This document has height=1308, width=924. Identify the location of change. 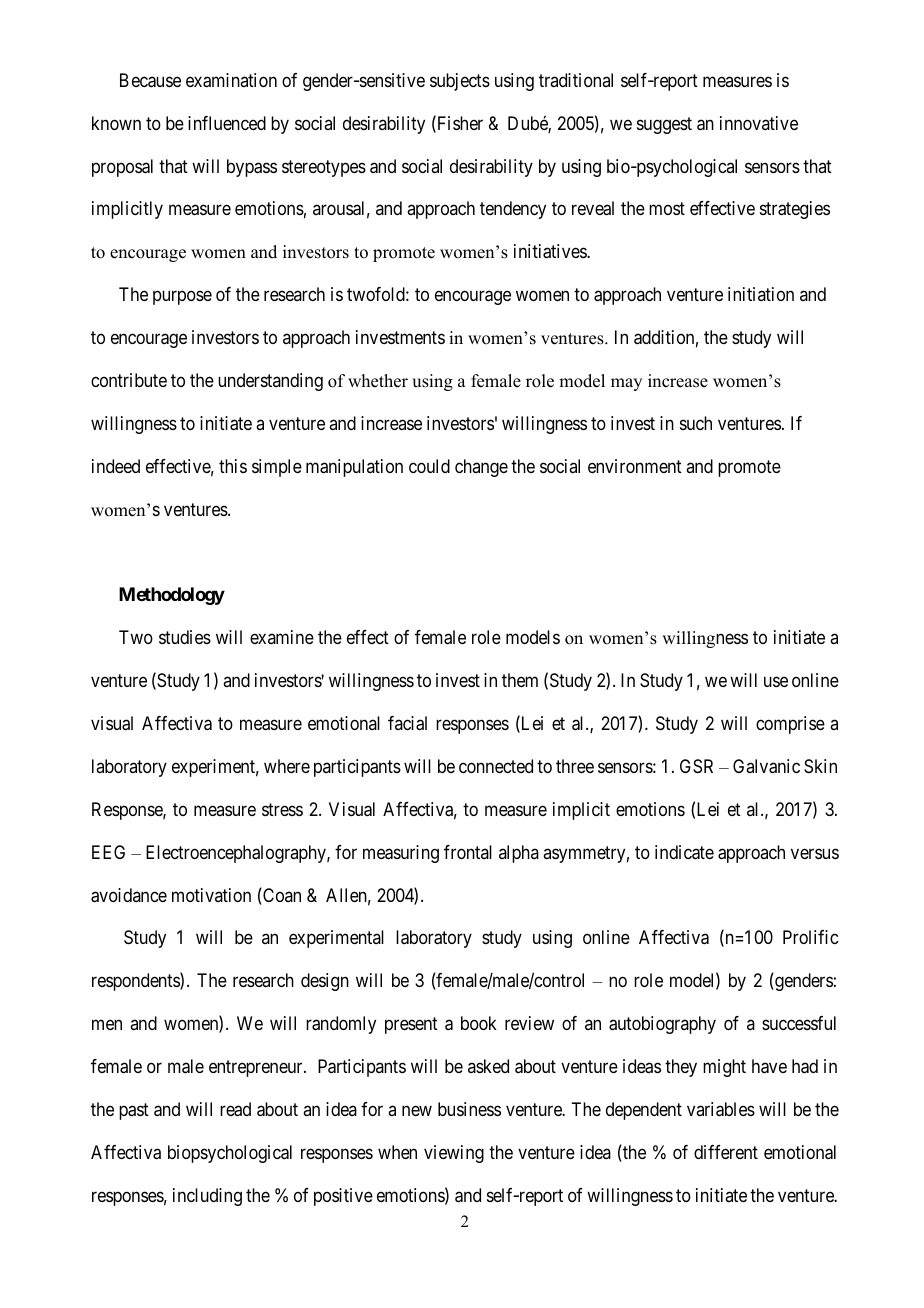
(481, 468).
